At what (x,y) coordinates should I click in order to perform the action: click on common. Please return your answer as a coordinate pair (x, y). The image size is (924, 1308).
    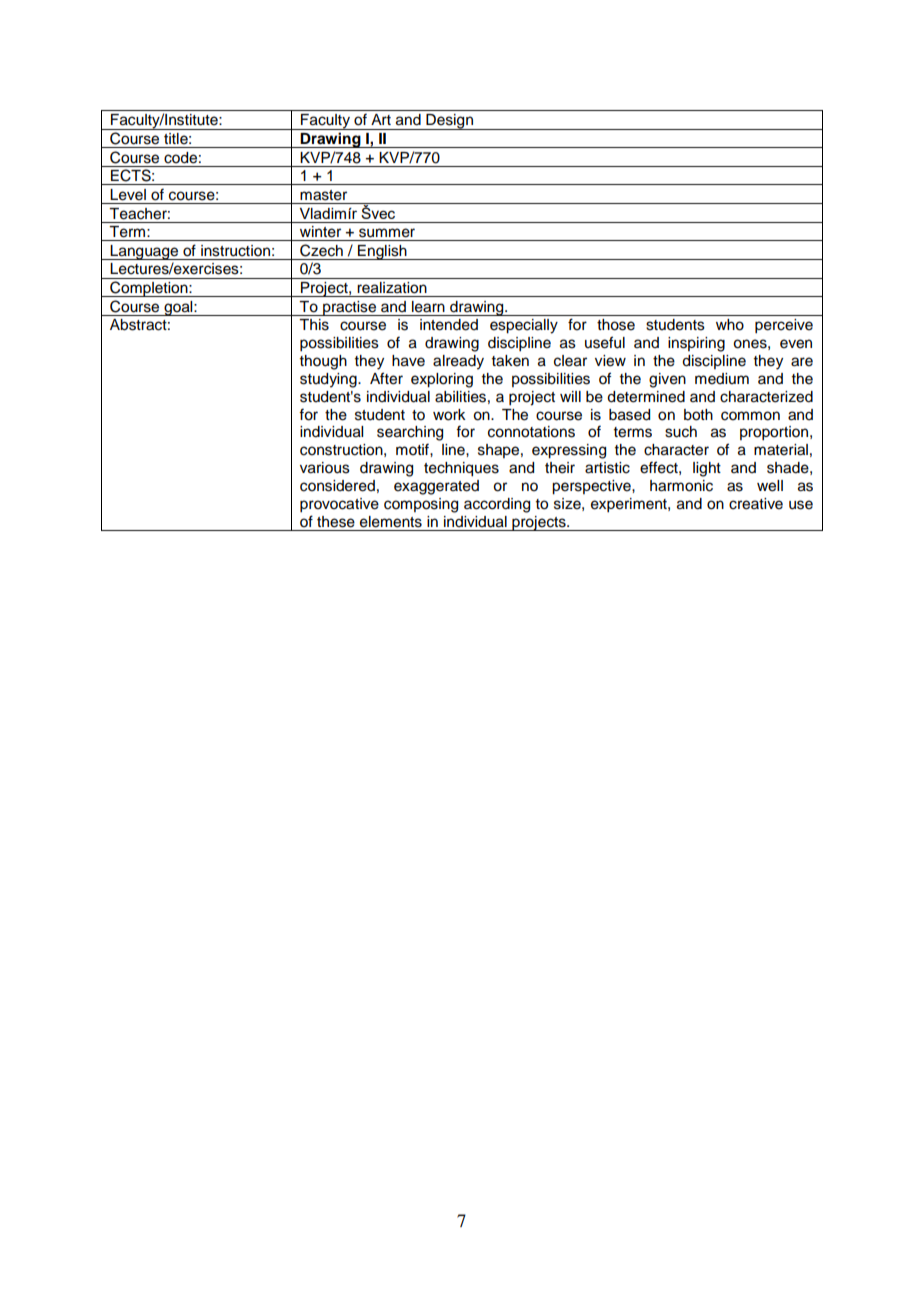
    Looking at the image, I should click on (750, 416).
